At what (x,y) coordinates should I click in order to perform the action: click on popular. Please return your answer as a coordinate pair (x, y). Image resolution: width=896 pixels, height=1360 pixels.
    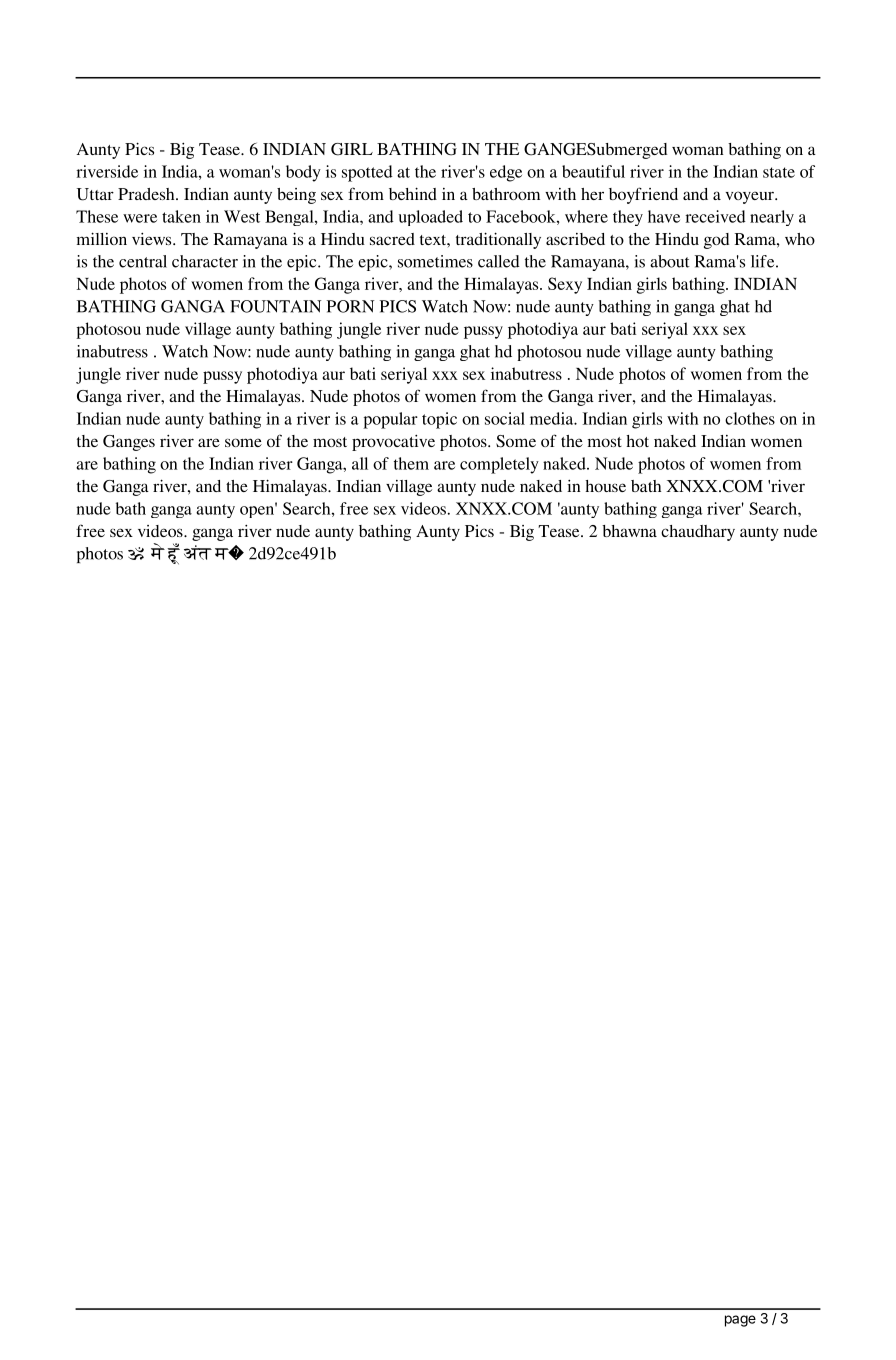
    Looking at the image, I should click on (390, 420).
